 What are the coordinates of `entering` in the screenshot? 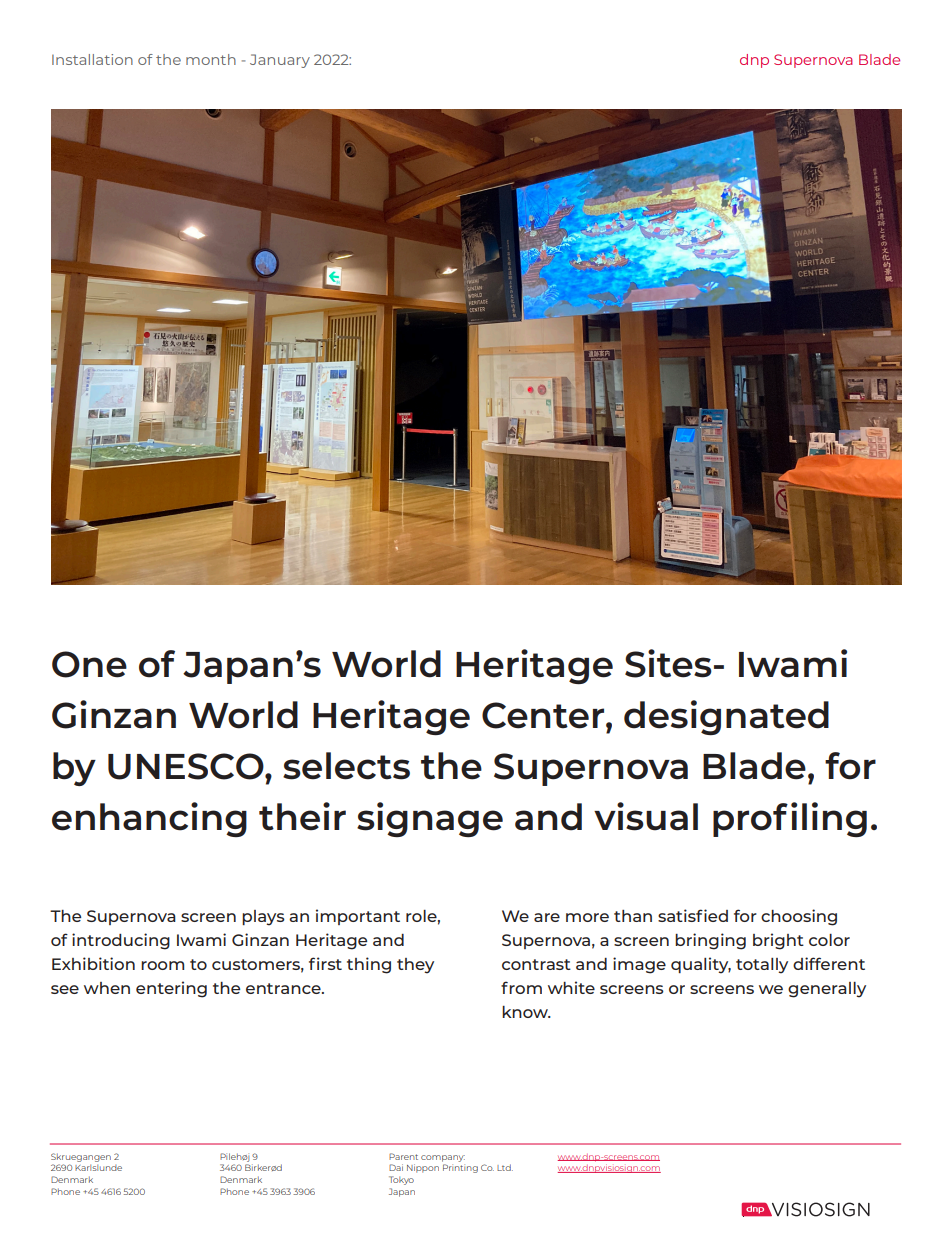 It's located at (171, 989).
